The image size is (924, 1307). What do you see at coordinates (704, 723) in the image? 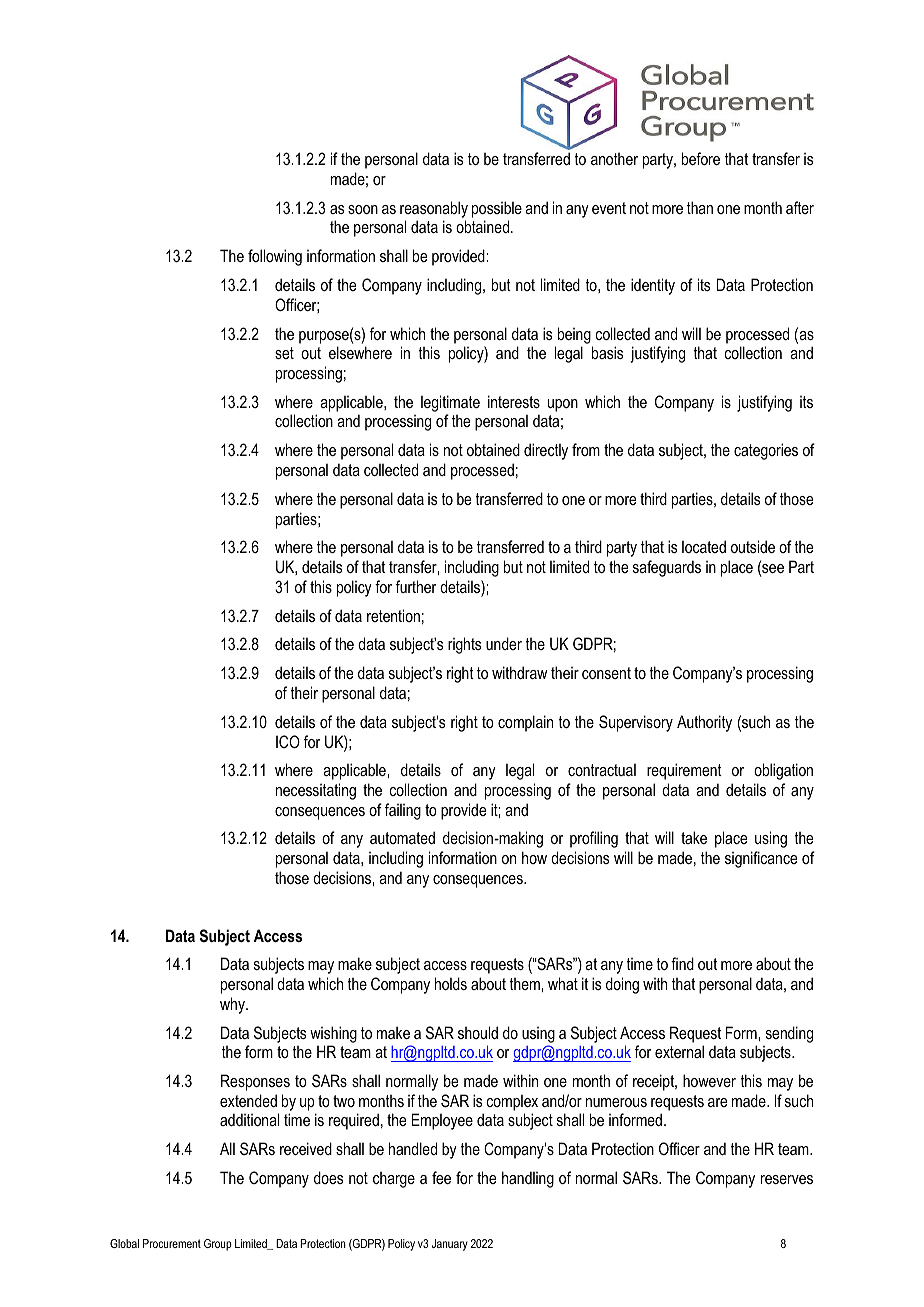
I see `Authority` at bounding box center [704, 723].
